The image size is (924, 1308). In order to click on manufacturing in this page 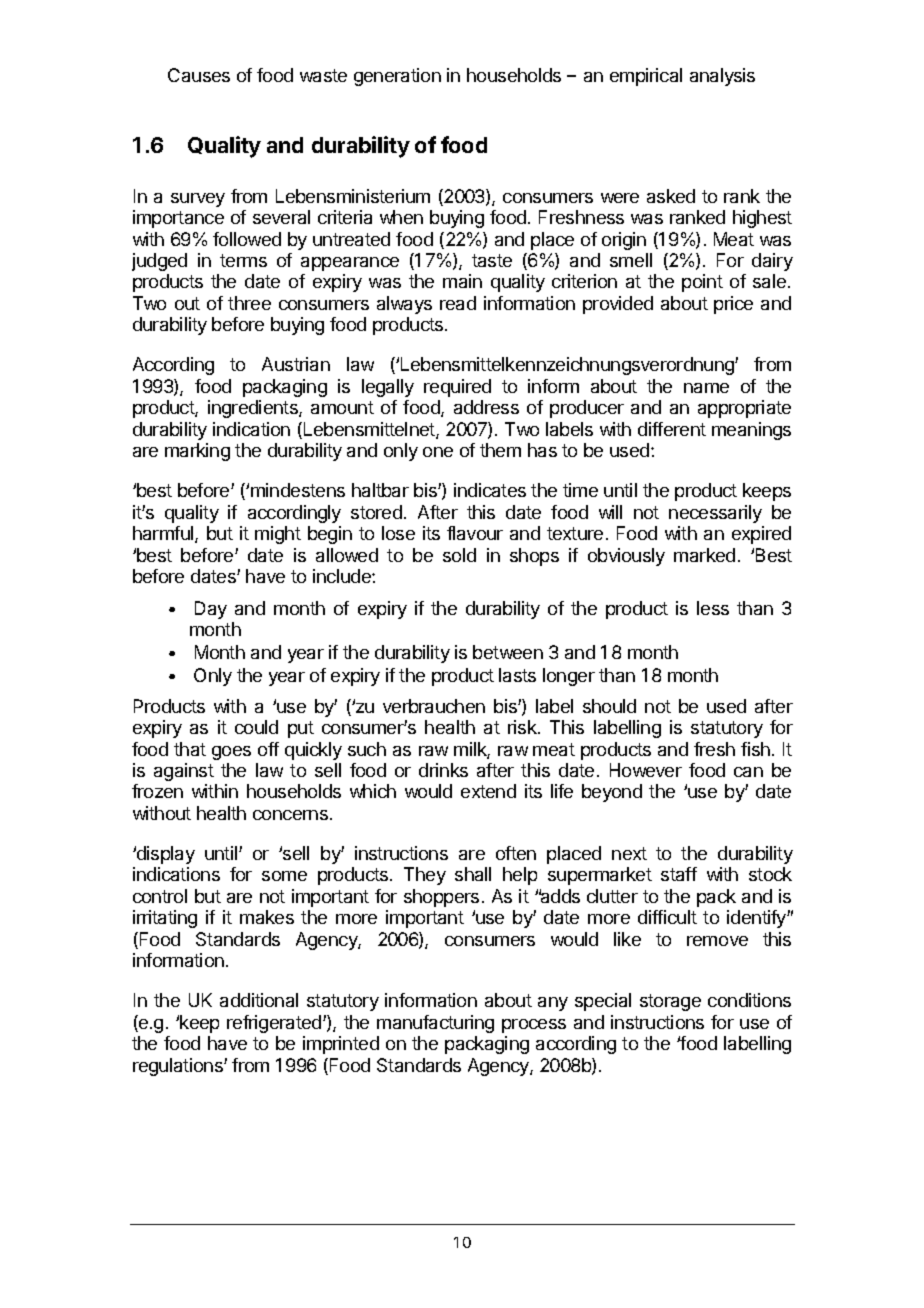, I will do `click(435, 1024)`.
